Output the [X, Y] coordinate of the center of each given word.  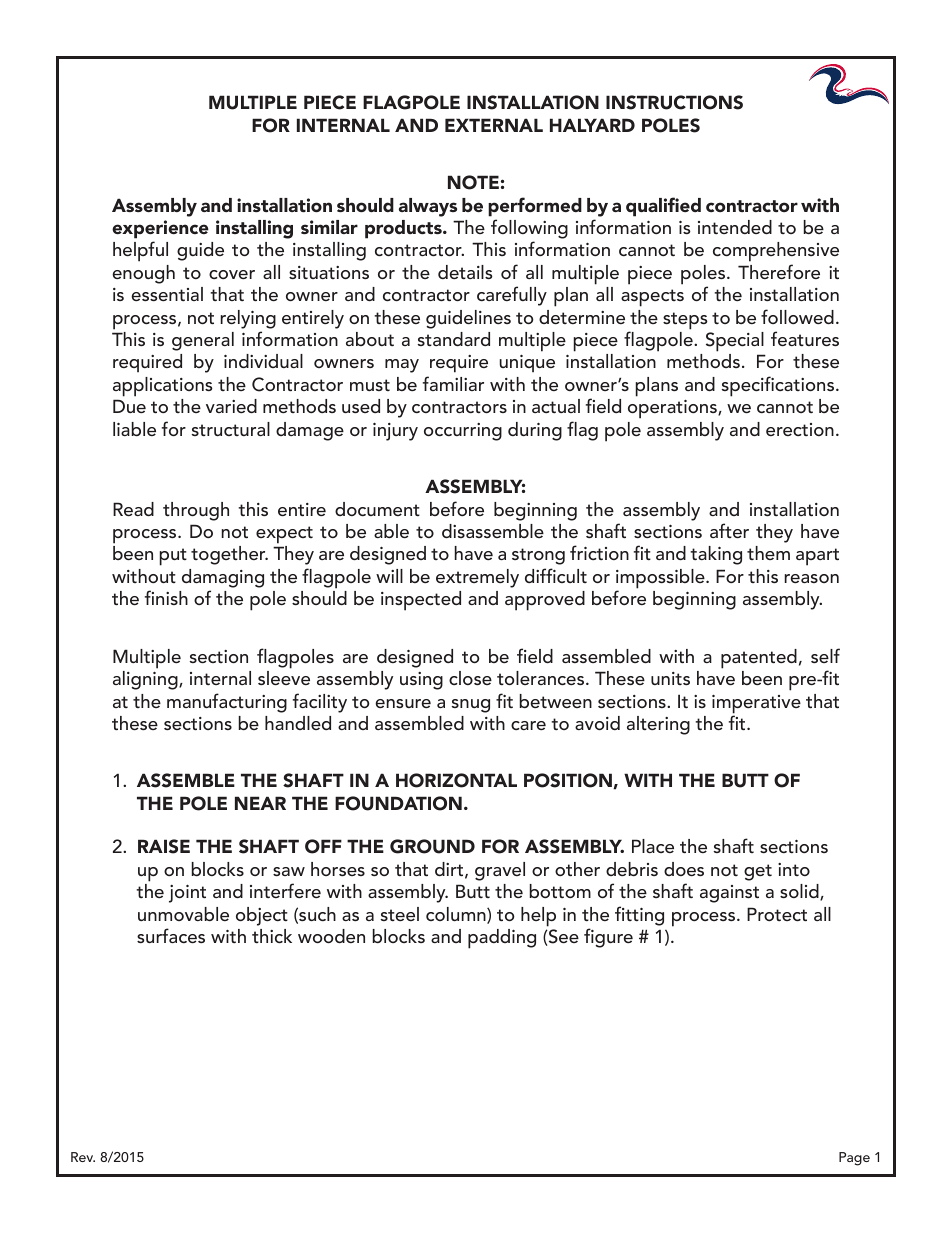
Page [854, 1159]
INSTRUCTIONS [674, 102]
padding [502, 939]
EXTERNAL [494, 125]
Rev [83, 1157]
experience [160, 229]
